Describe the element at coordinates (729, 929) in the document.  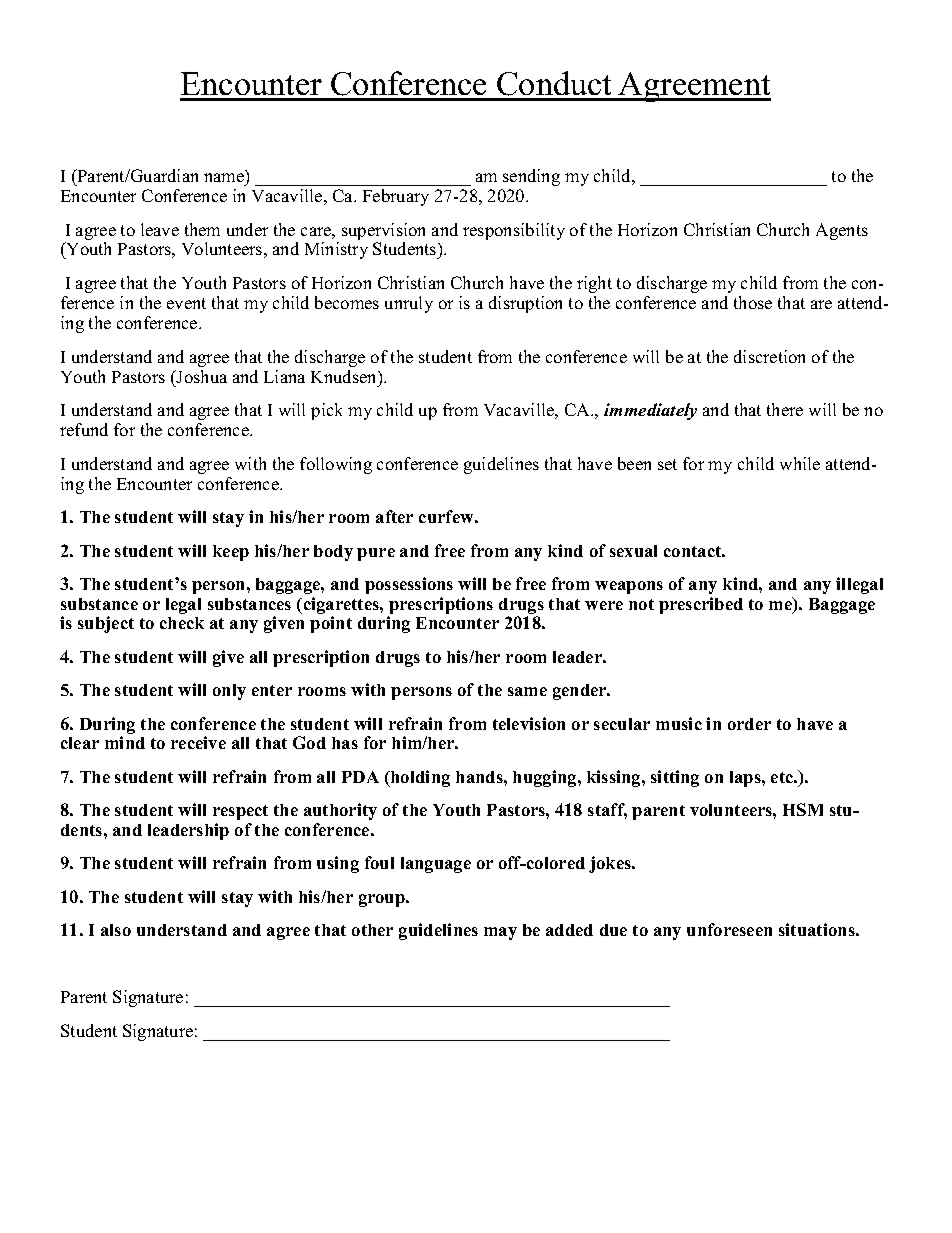
I see `unforeseen` at that location.
